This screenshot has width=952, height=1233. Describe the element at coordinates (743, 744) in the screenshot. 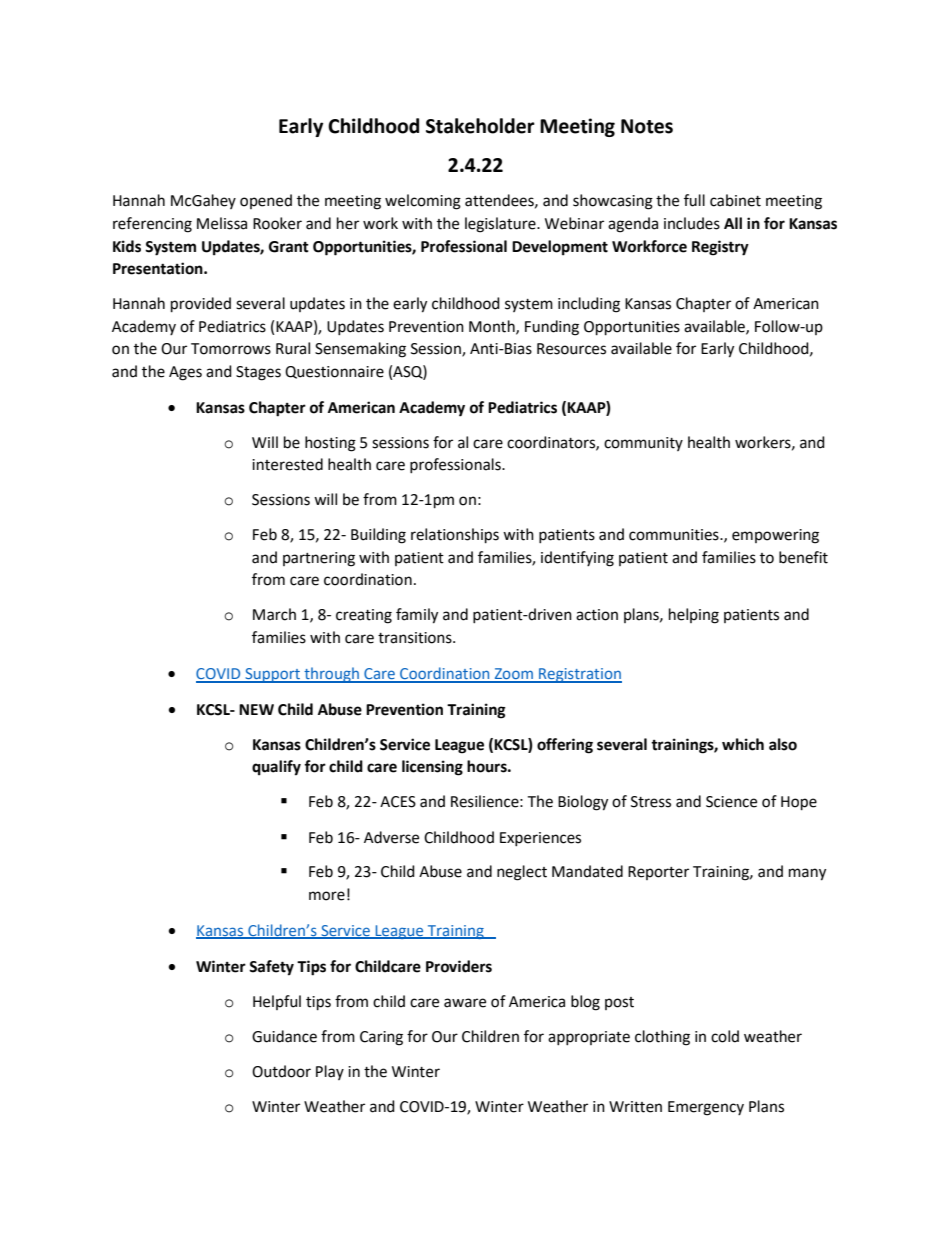

I see `which` at that location.
